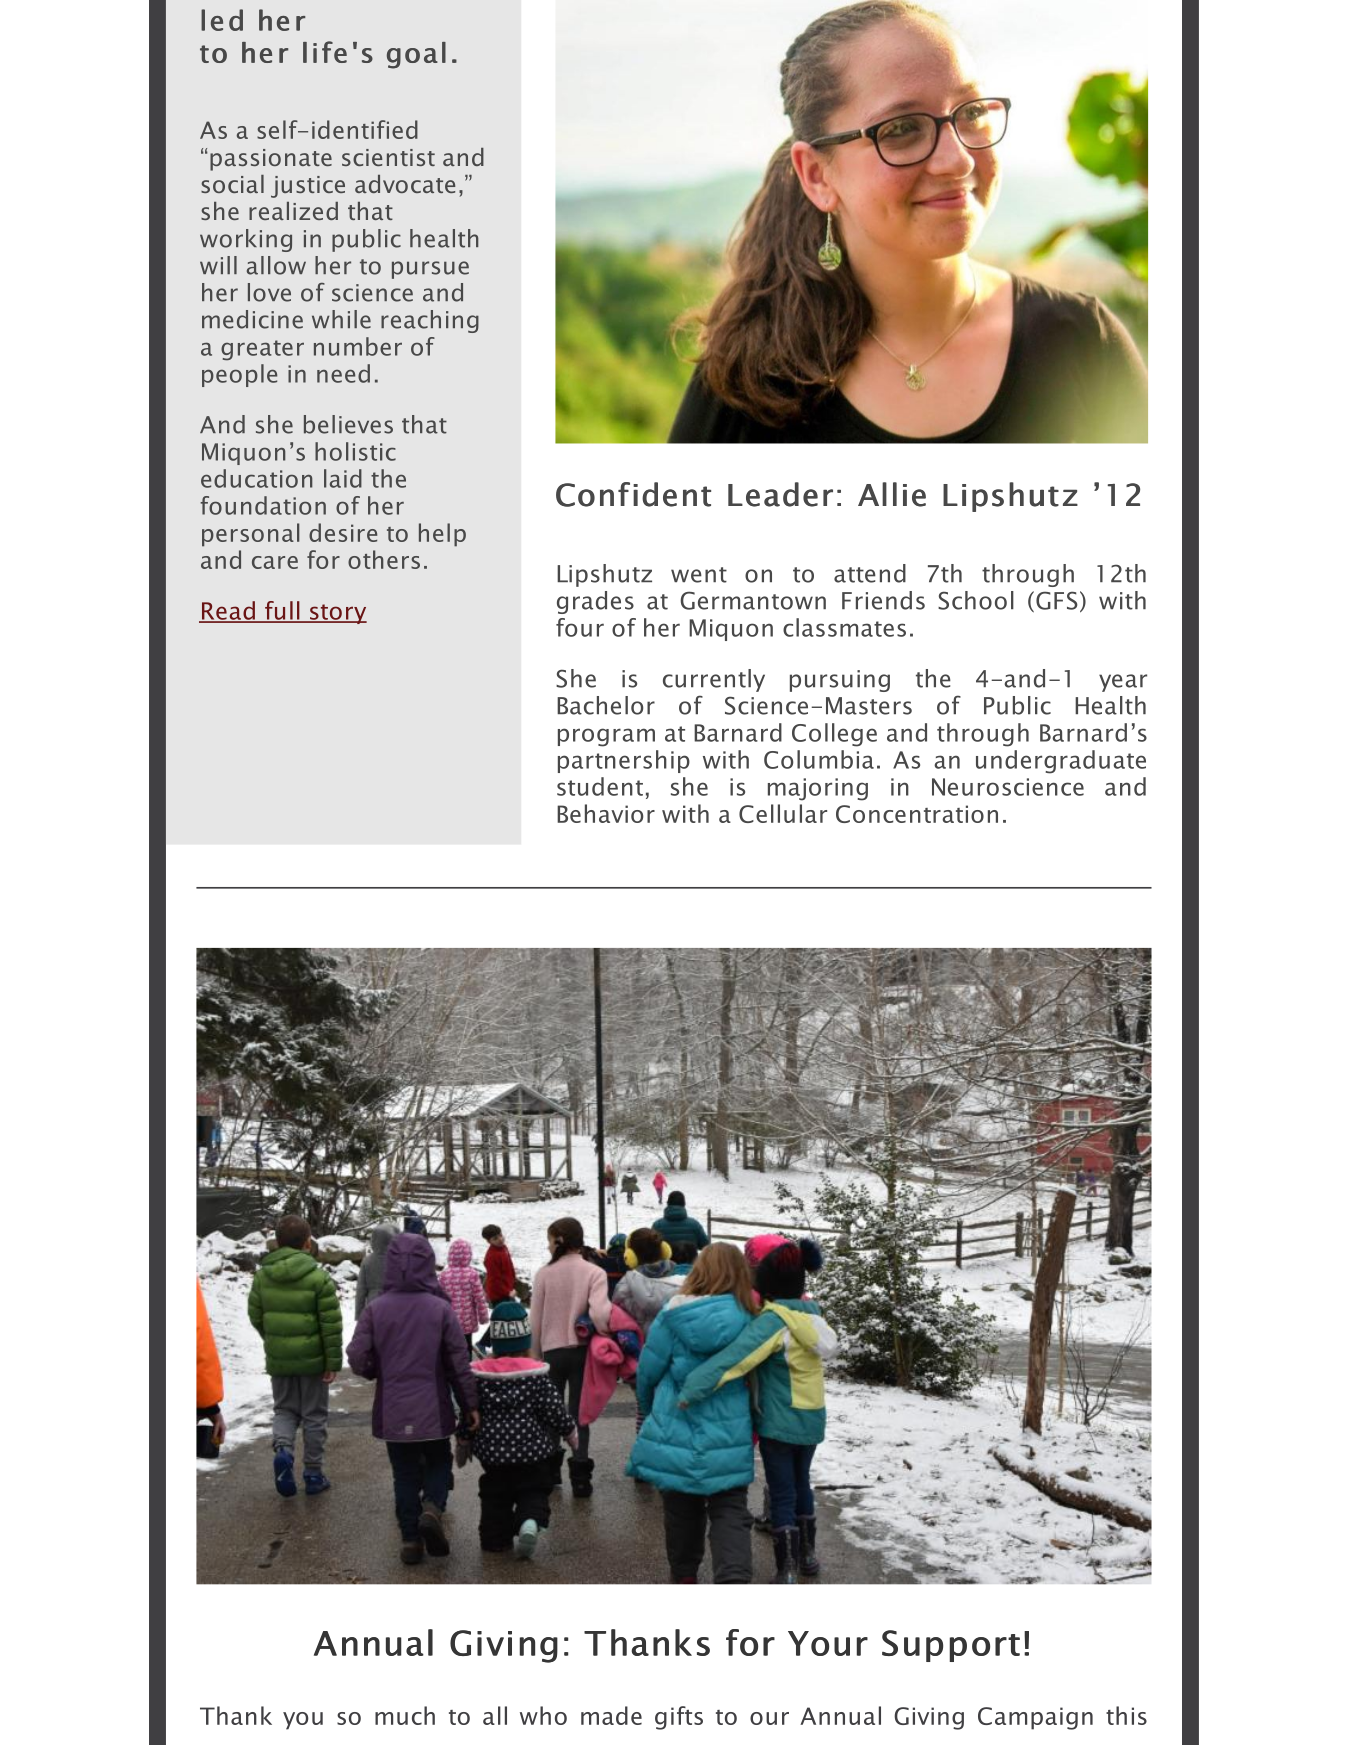  Describe the element at coordinates (892, 494) in the image. I see `Allie` at that location.
